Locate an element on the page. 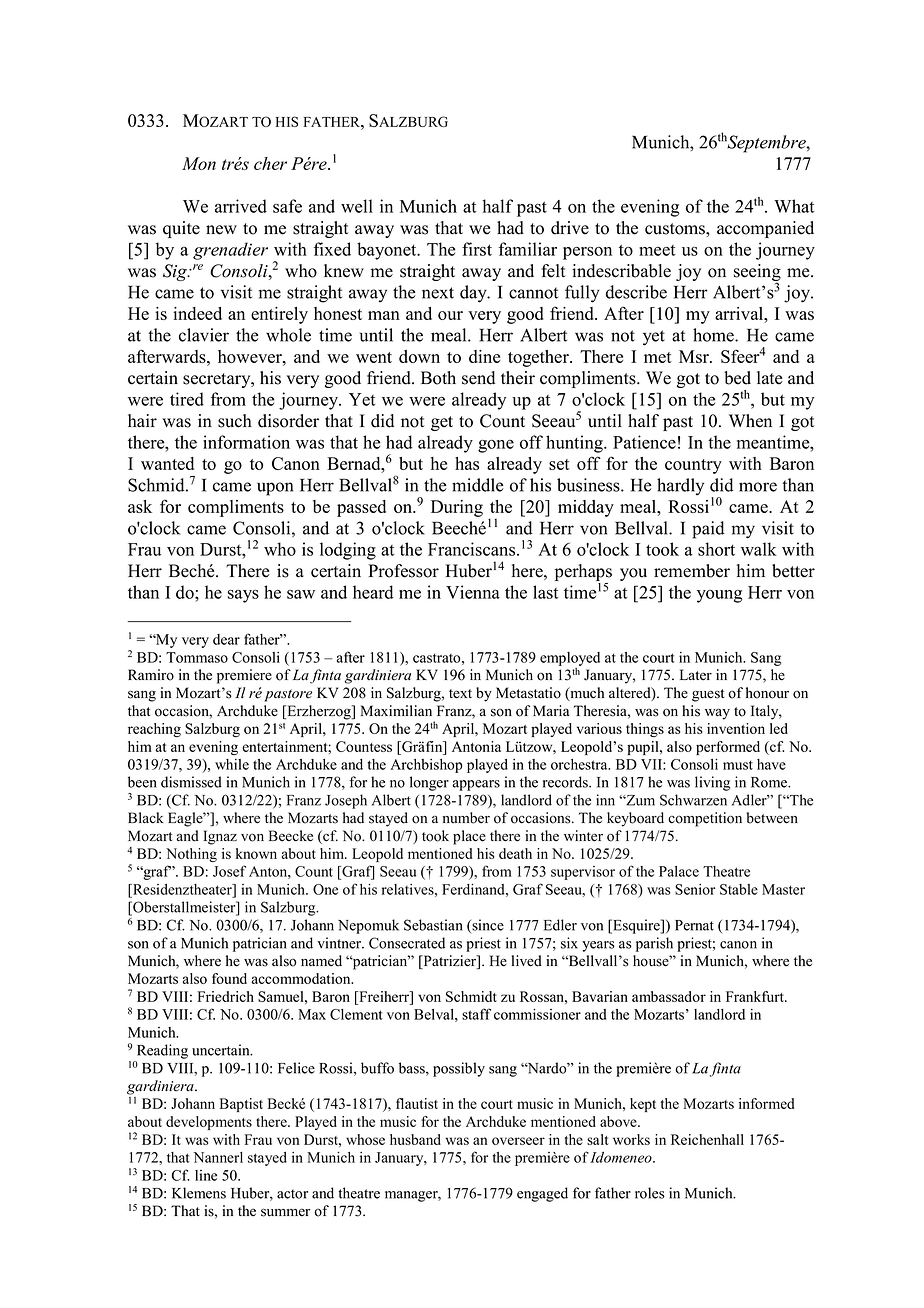  arrived is located at coordinates (241, 206).
